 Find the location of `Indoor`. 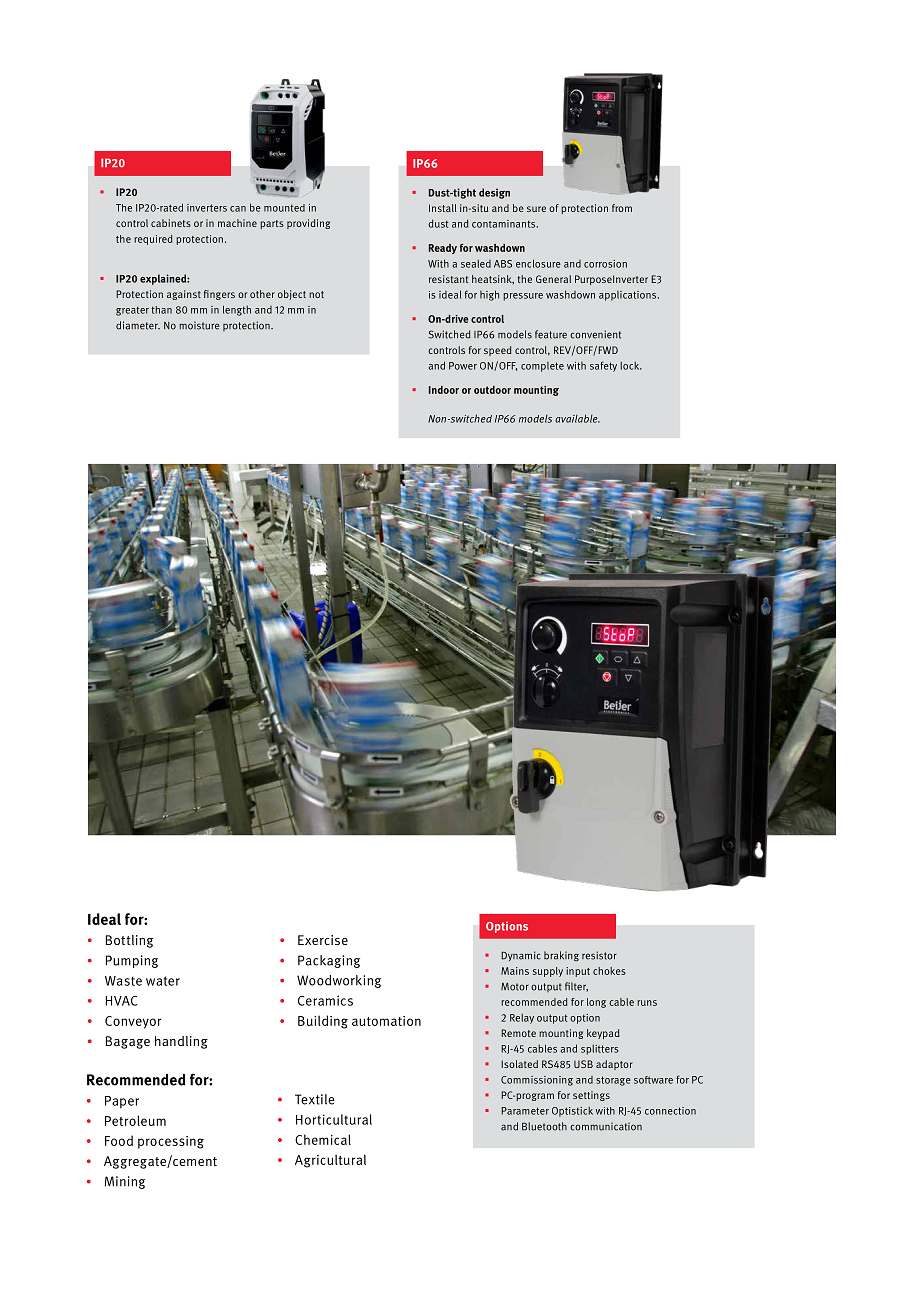

Indoor is located at coordinates (444, 390).
